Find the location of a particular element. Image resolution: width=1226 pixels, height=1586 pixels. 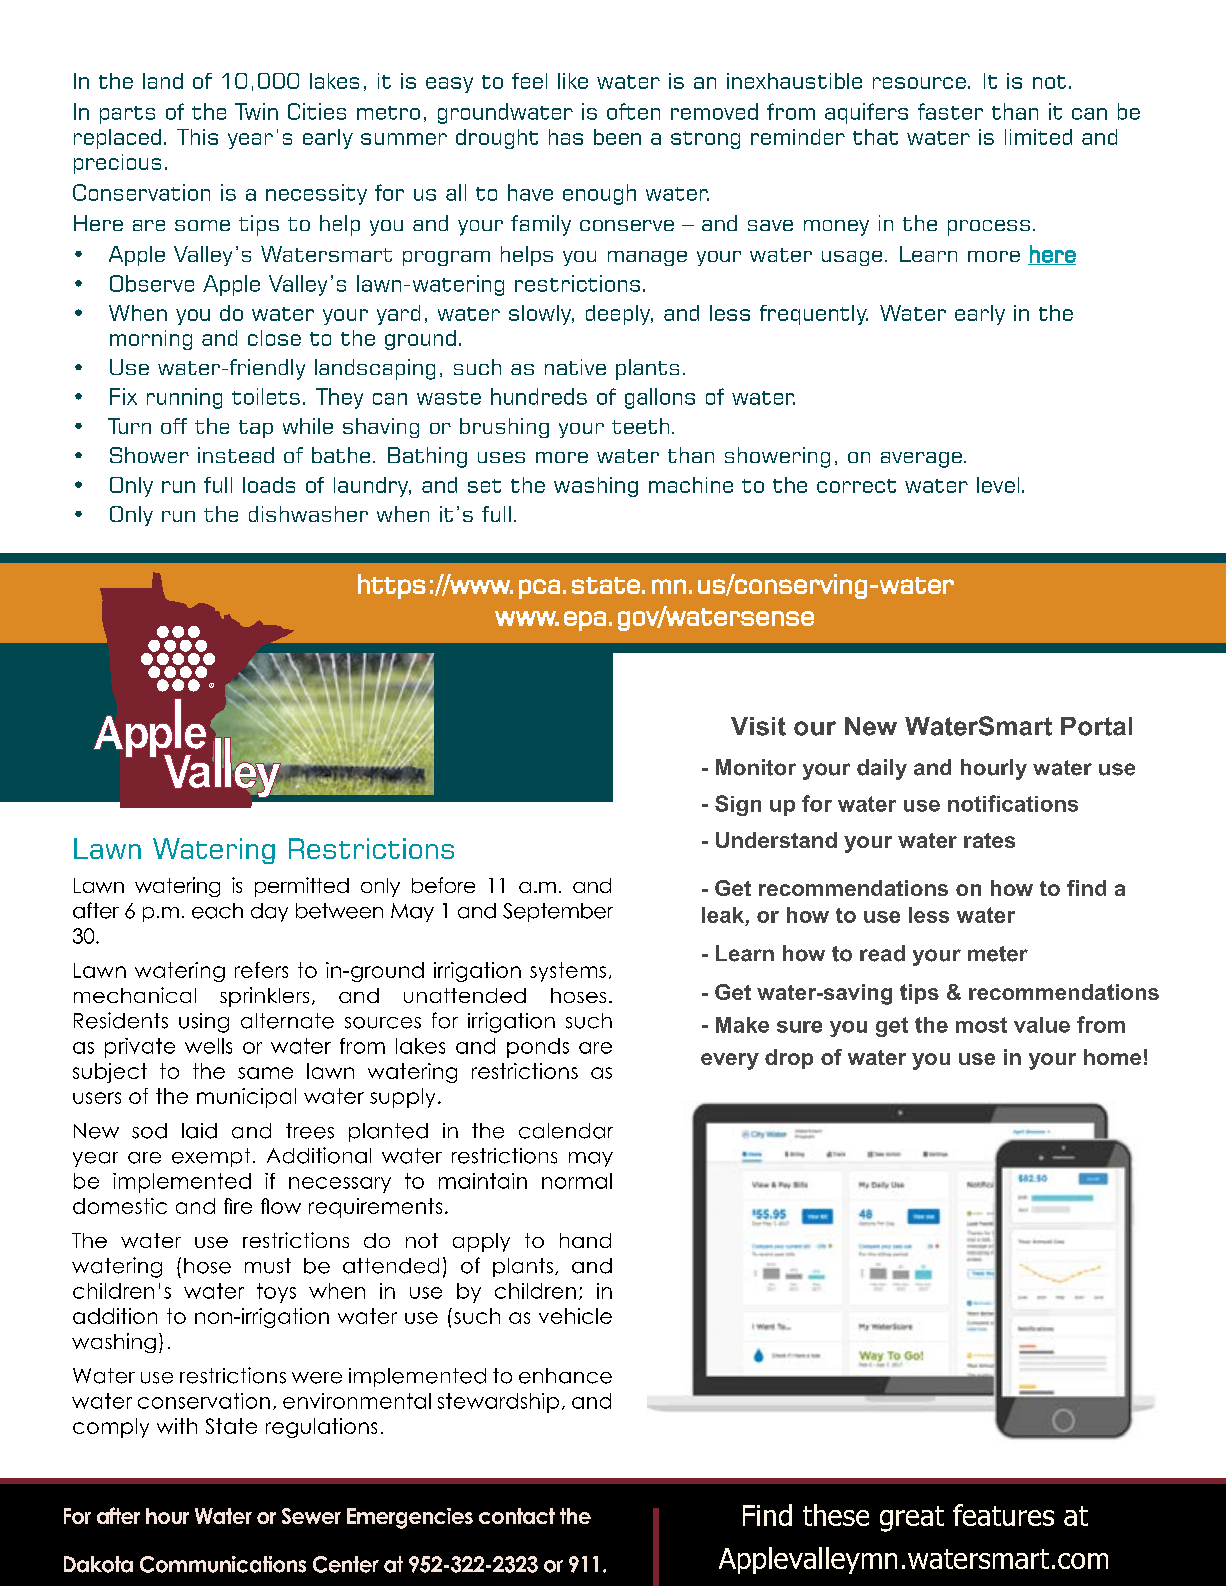

Communications is located at coordinates (223, 1564).
